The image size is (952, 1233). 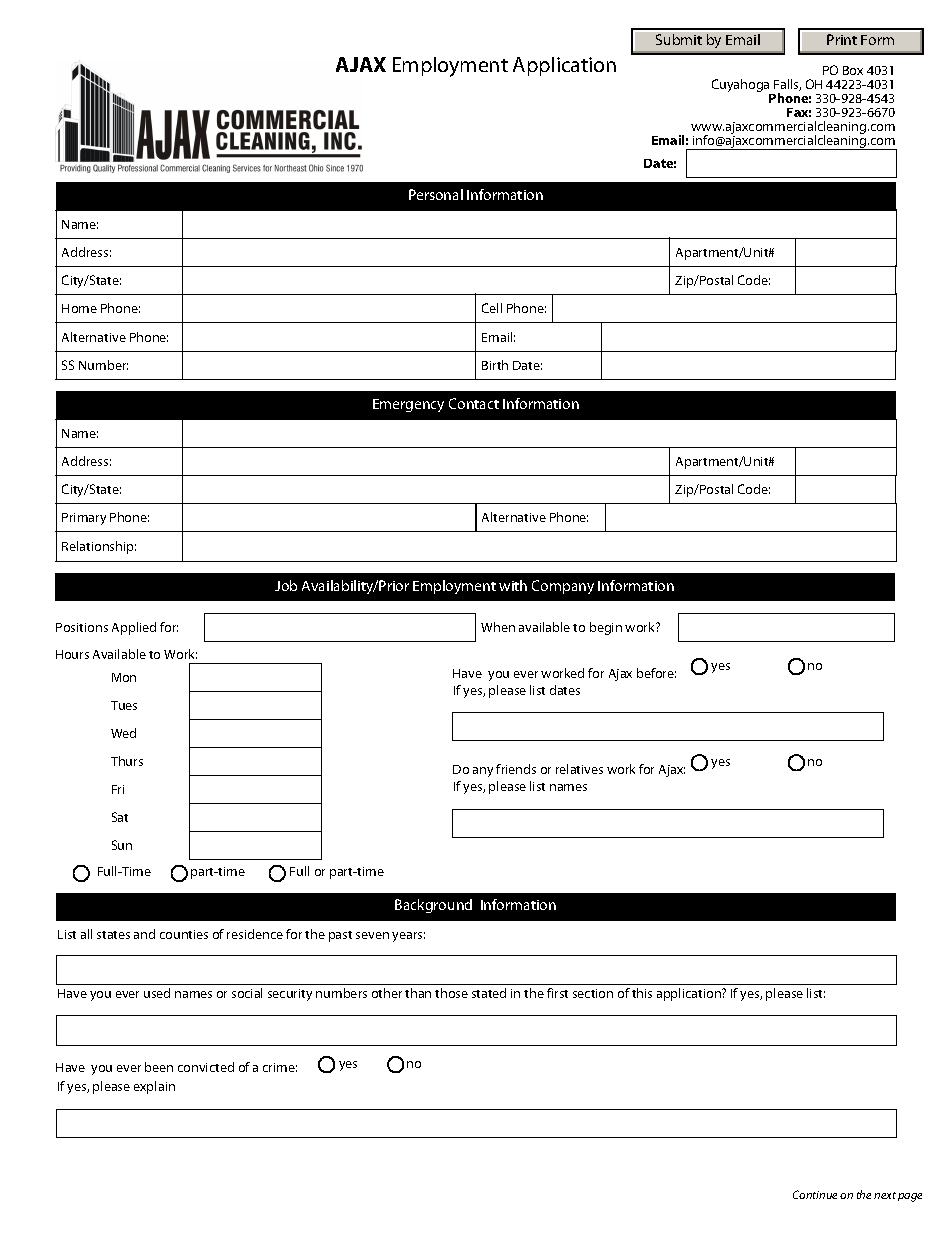 I want to click on Applied, so click(x=134, y=628).
